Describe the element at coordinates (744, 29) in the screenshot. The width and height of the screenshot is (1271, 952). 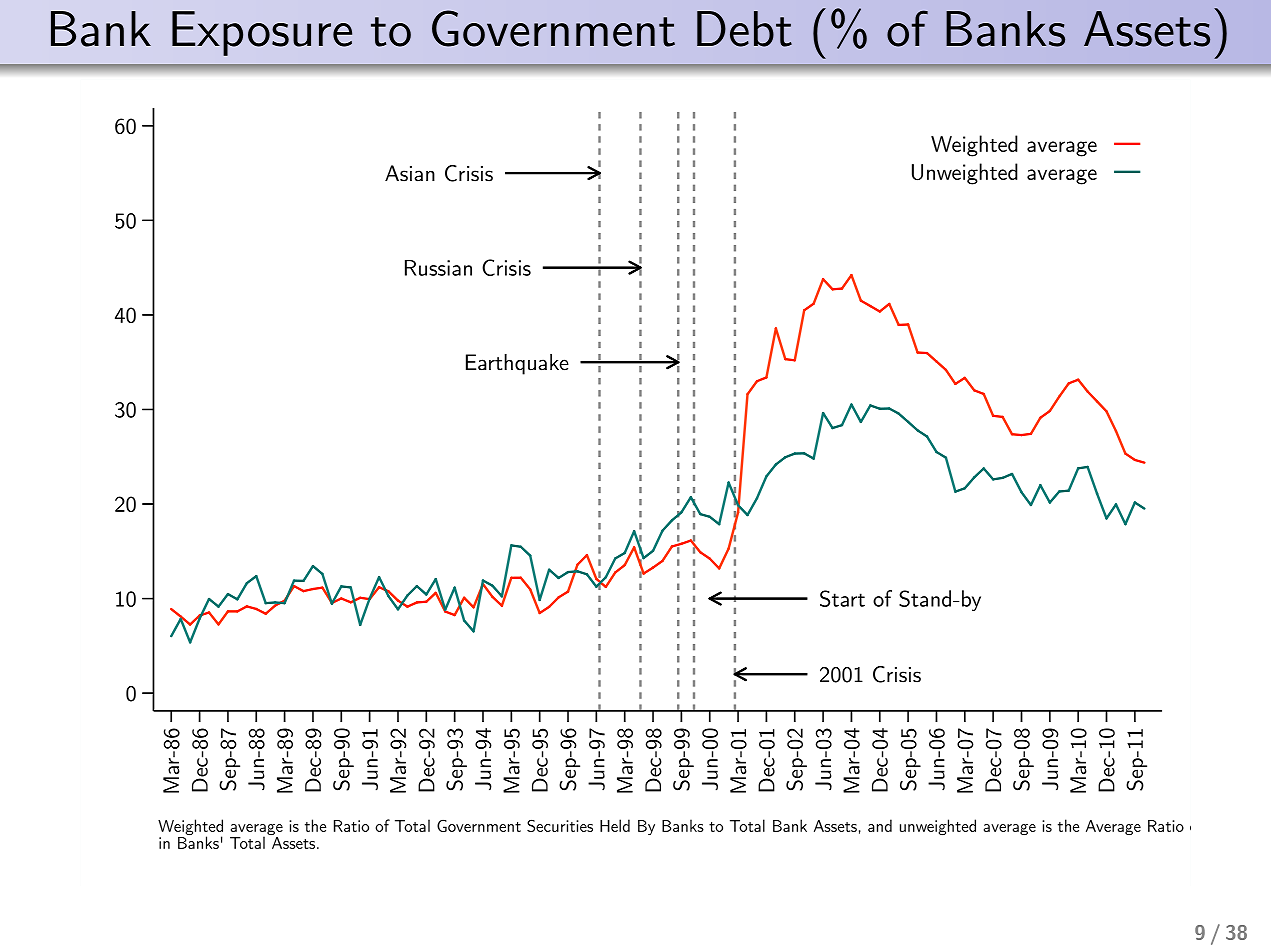
I see `Debt` at that location.
